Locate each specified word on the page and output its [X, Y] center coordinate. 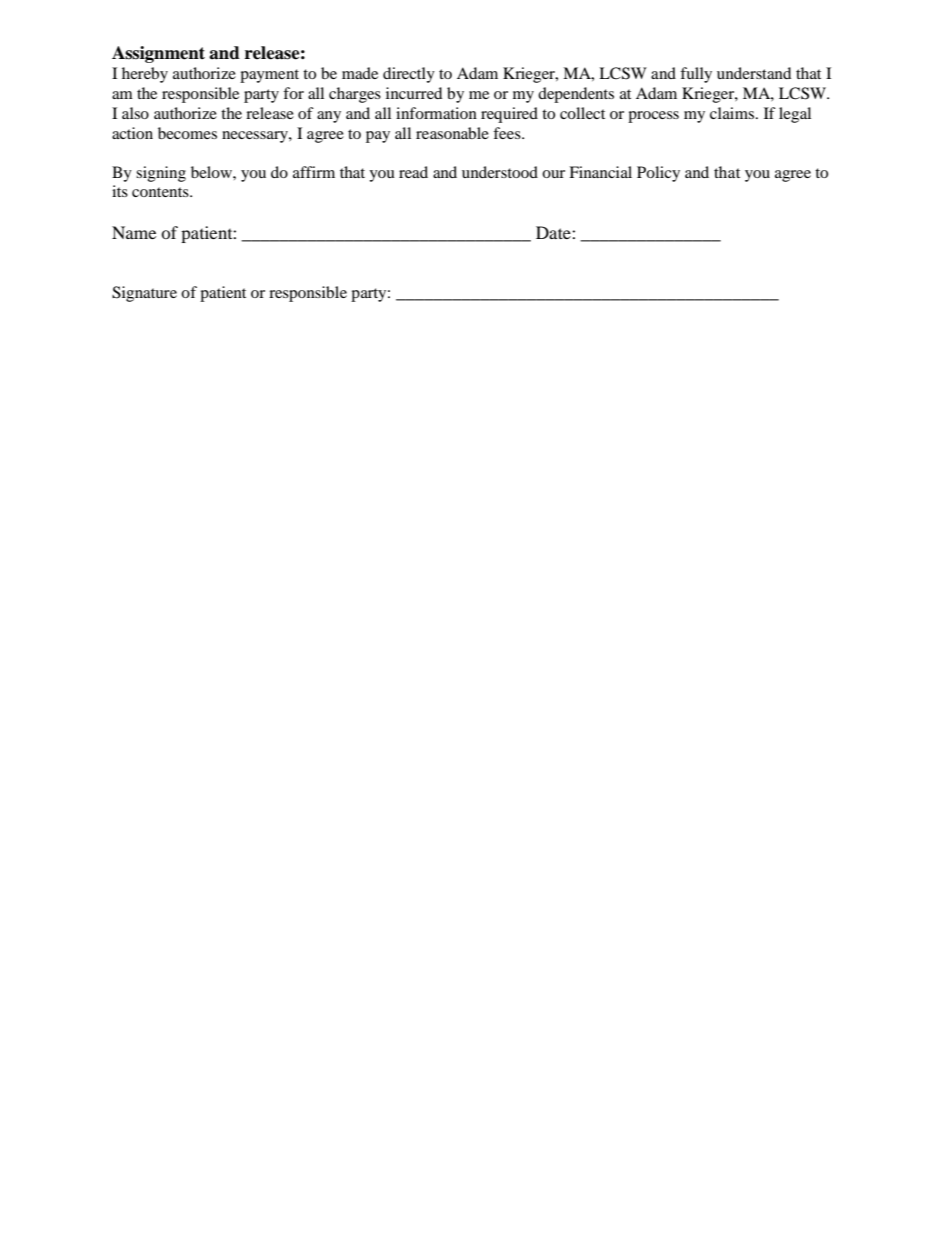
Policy [658, 174]
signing [161, 174]
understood [500, 172]
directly [409, 75]
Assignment [158, 54]
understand [754, 73]
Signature [144, 294]
